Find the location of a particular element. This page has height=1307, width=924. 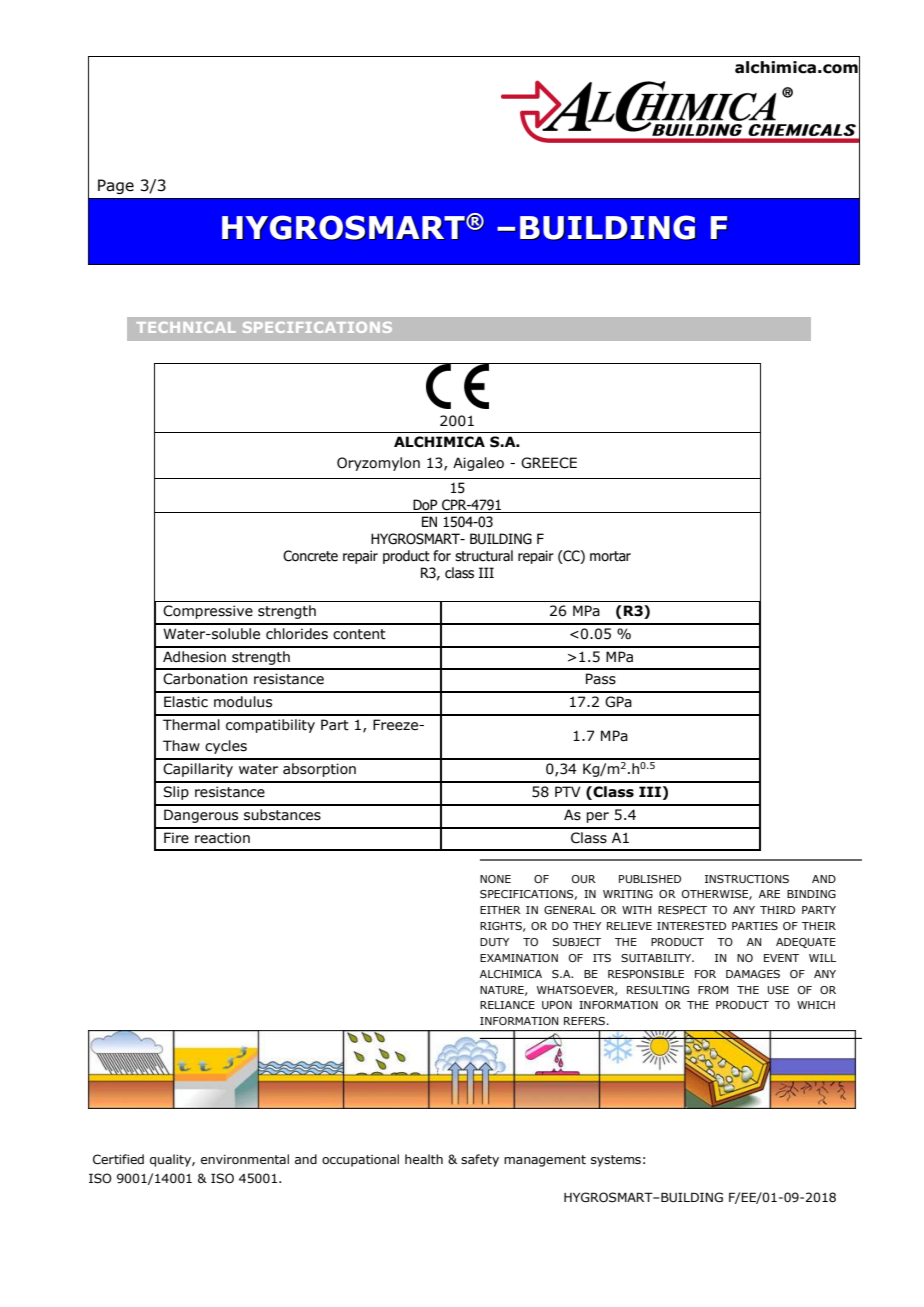

environmental is located at coordinates (245, 1159).
